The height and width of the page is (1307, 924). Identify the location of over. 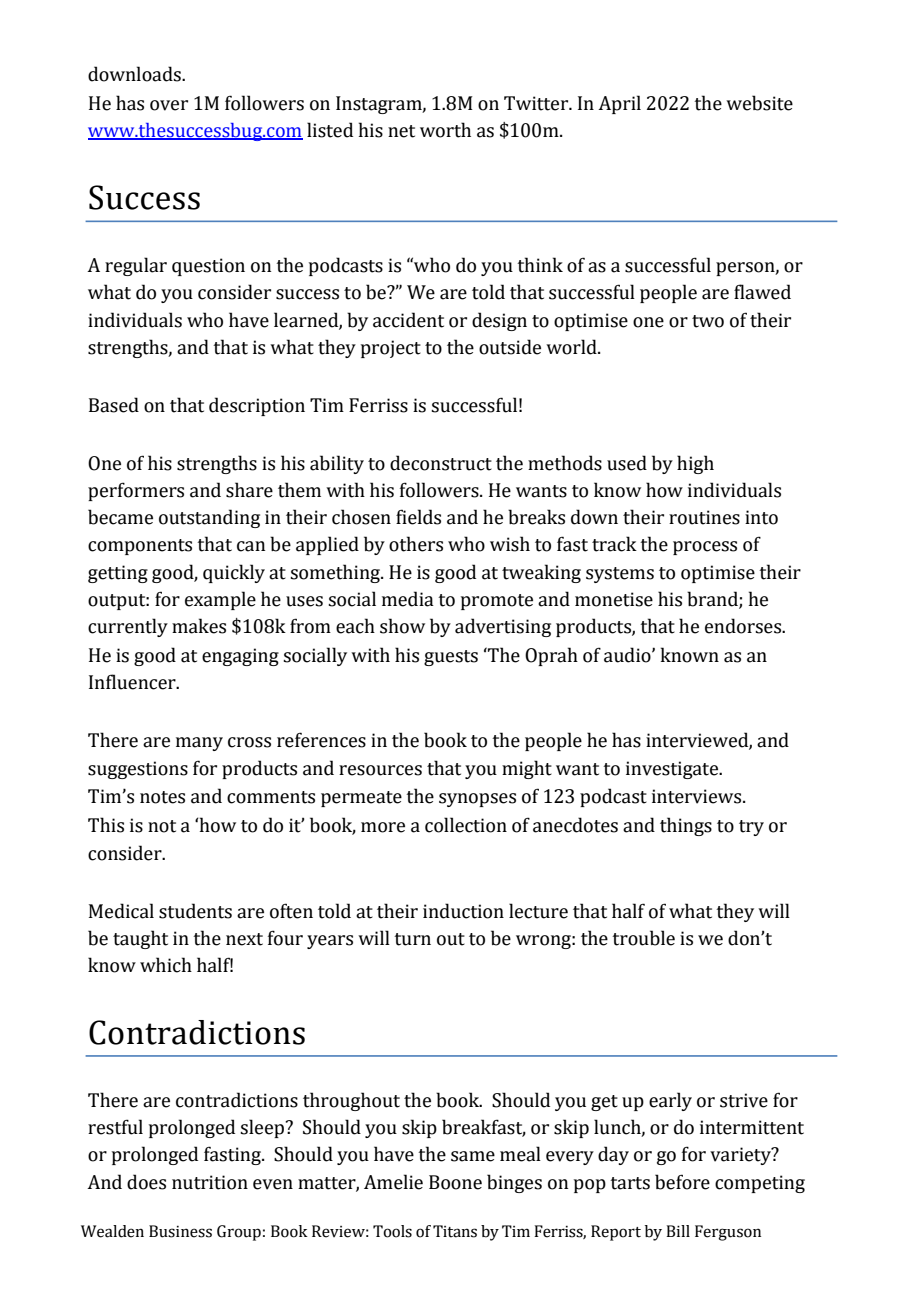
(169, 105).
